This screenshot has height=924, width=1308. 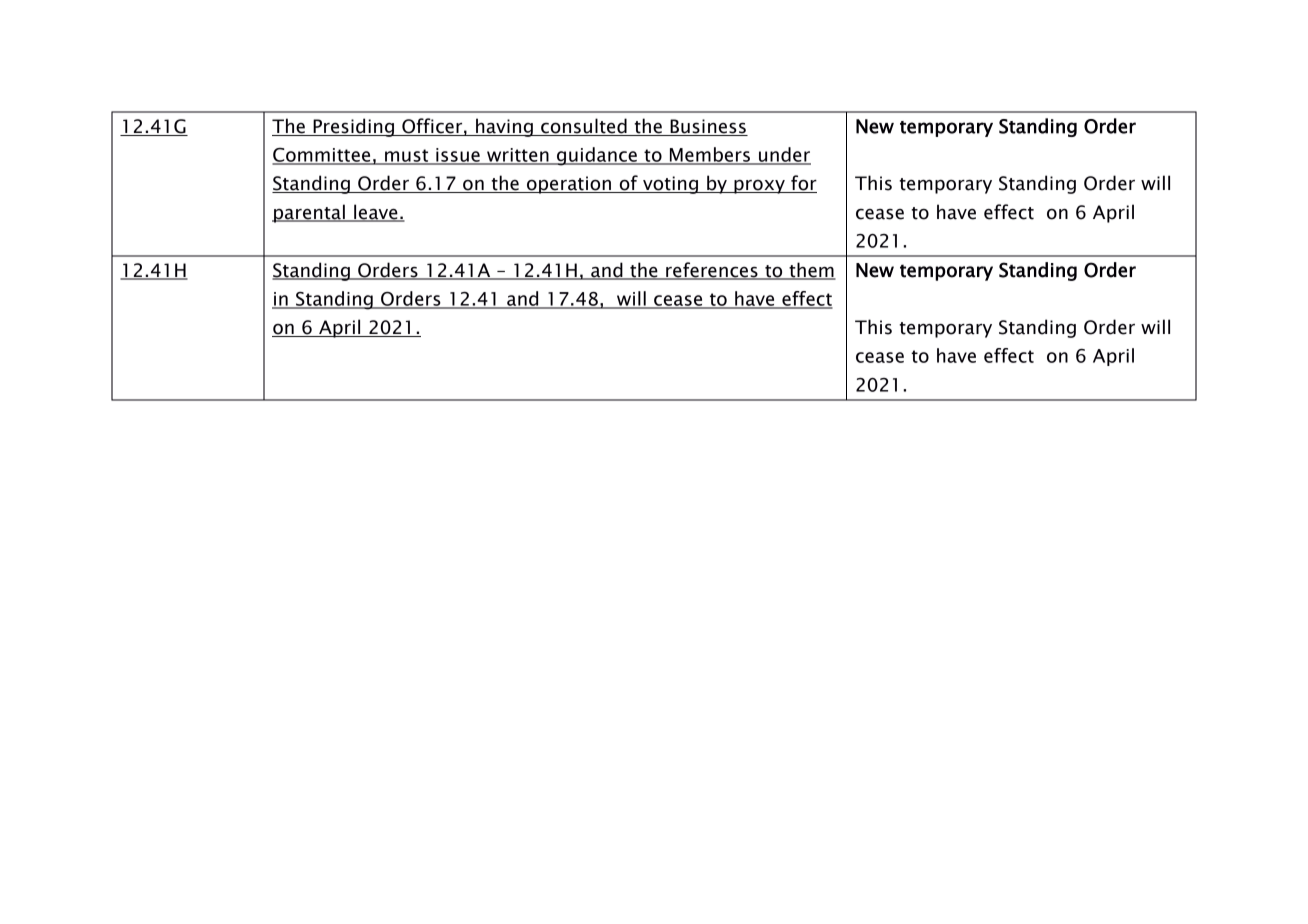 What do you see at coordinates (712, 270) in the screenshot?
I see `references` at bounding box center [712, 270].
